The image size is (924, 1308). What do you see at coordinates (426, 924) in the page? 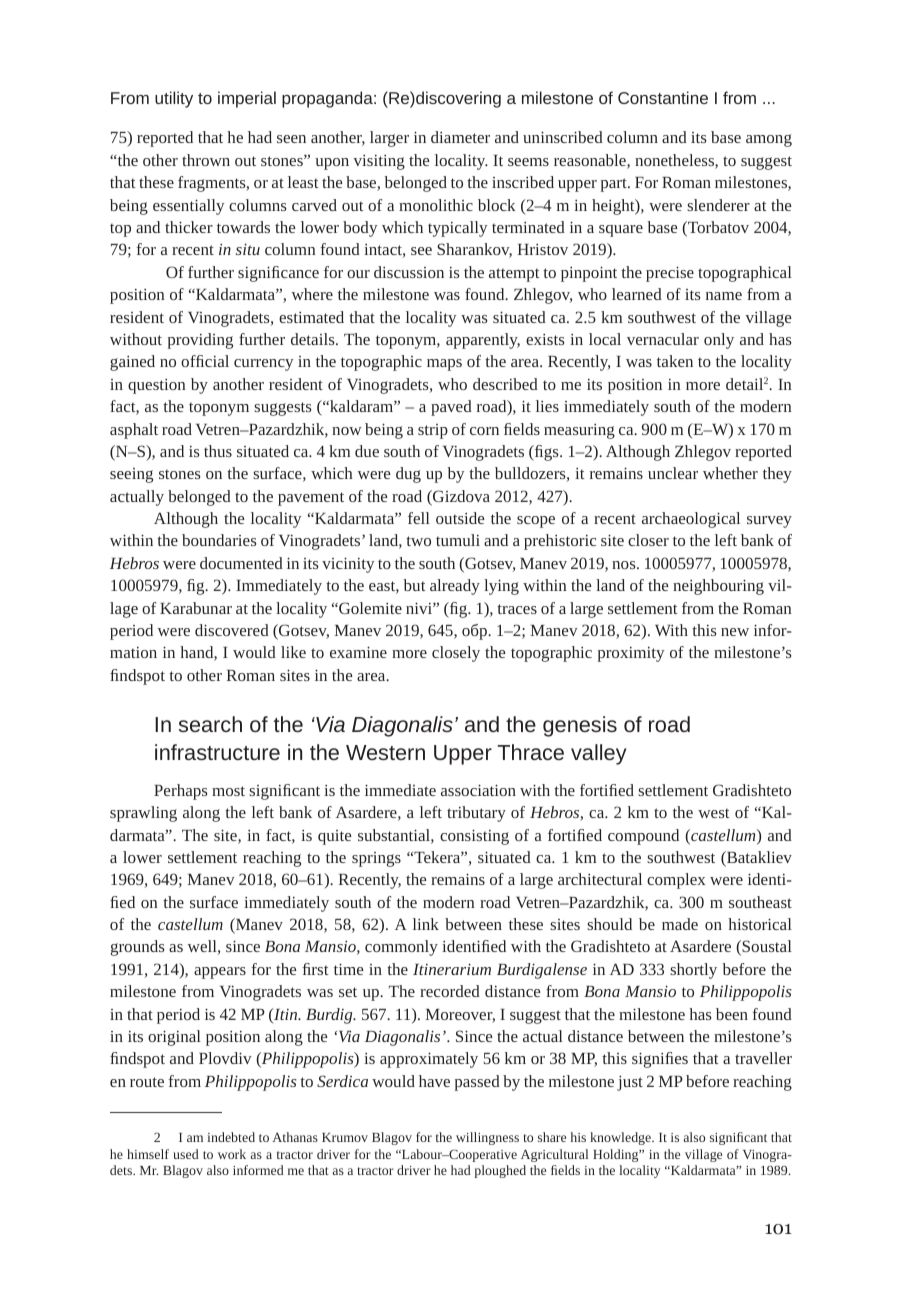
I see `link` at bounding box center [426, 924].
